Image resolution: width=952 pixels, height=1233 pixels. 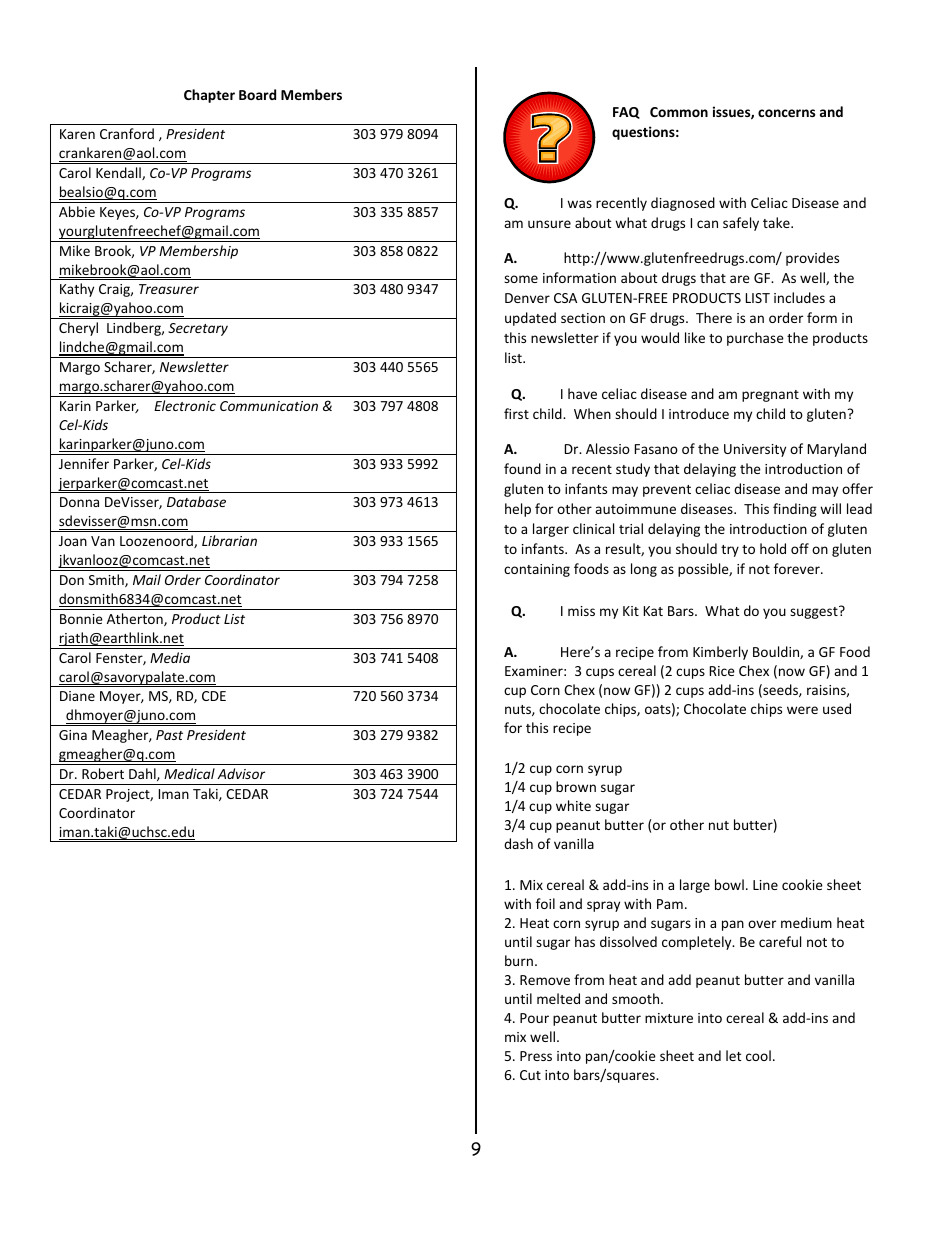 What do you see at coordinates (626, 113) in the screenshot?
I see `FAQ` at bounding box center [626, 113].
